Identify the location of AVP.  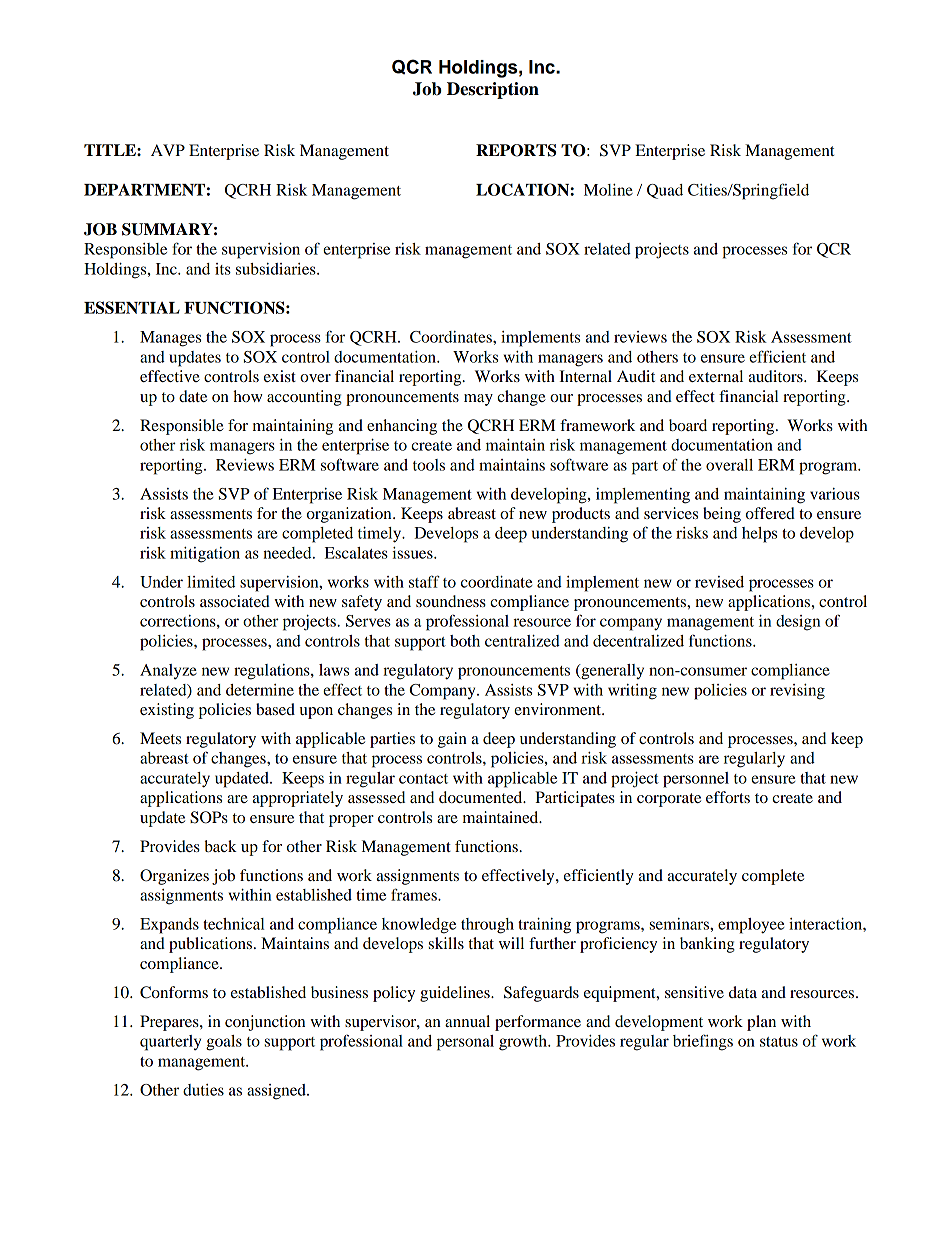
(168, 150).
